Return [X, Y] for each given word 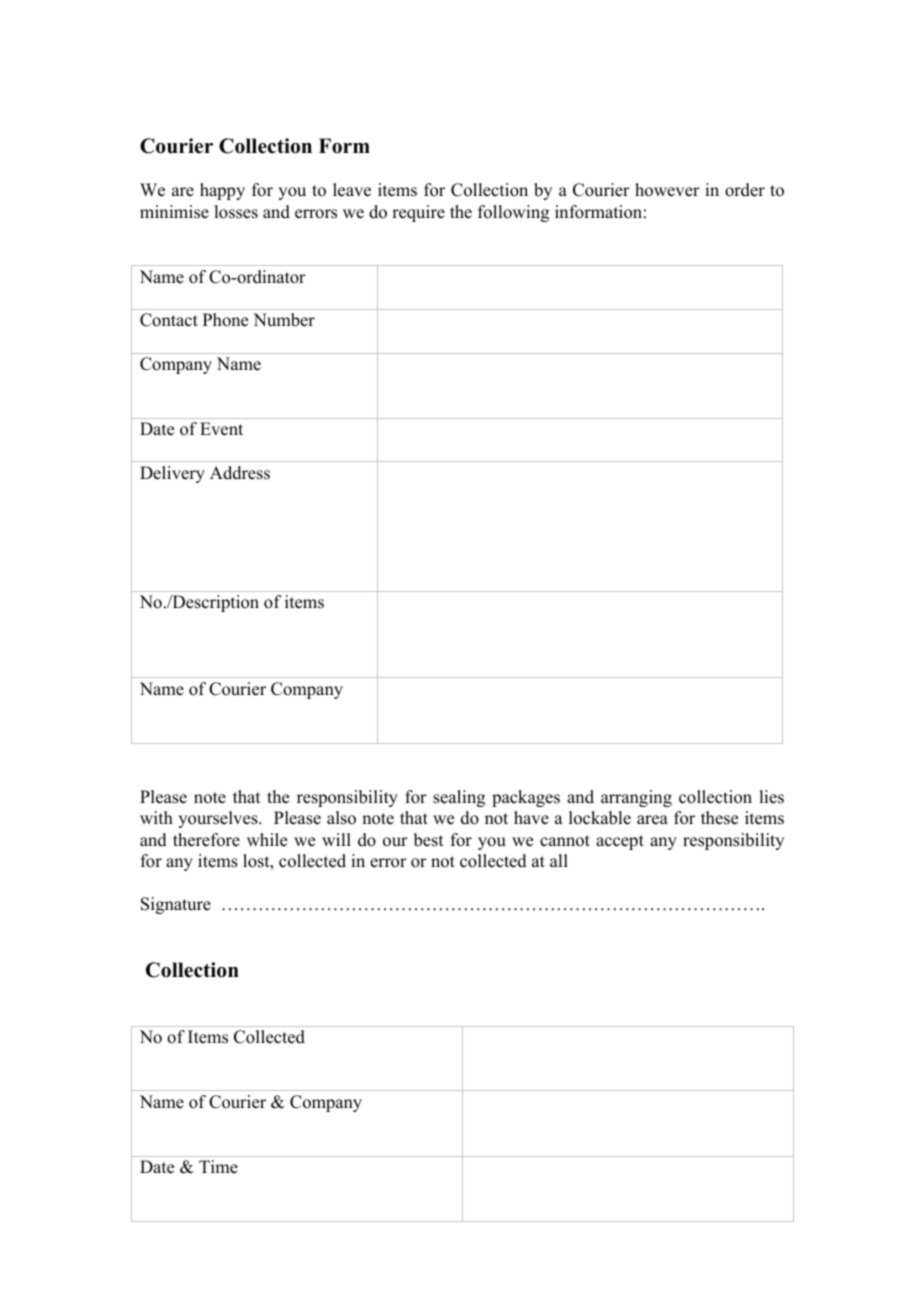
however [667, 190]
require [418, 213]
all [559, 860]
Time [218, 1167]
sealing [459, 798]
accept [620, 842]
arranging [636, 798]
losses [236, 212]
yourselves [219, 819]
